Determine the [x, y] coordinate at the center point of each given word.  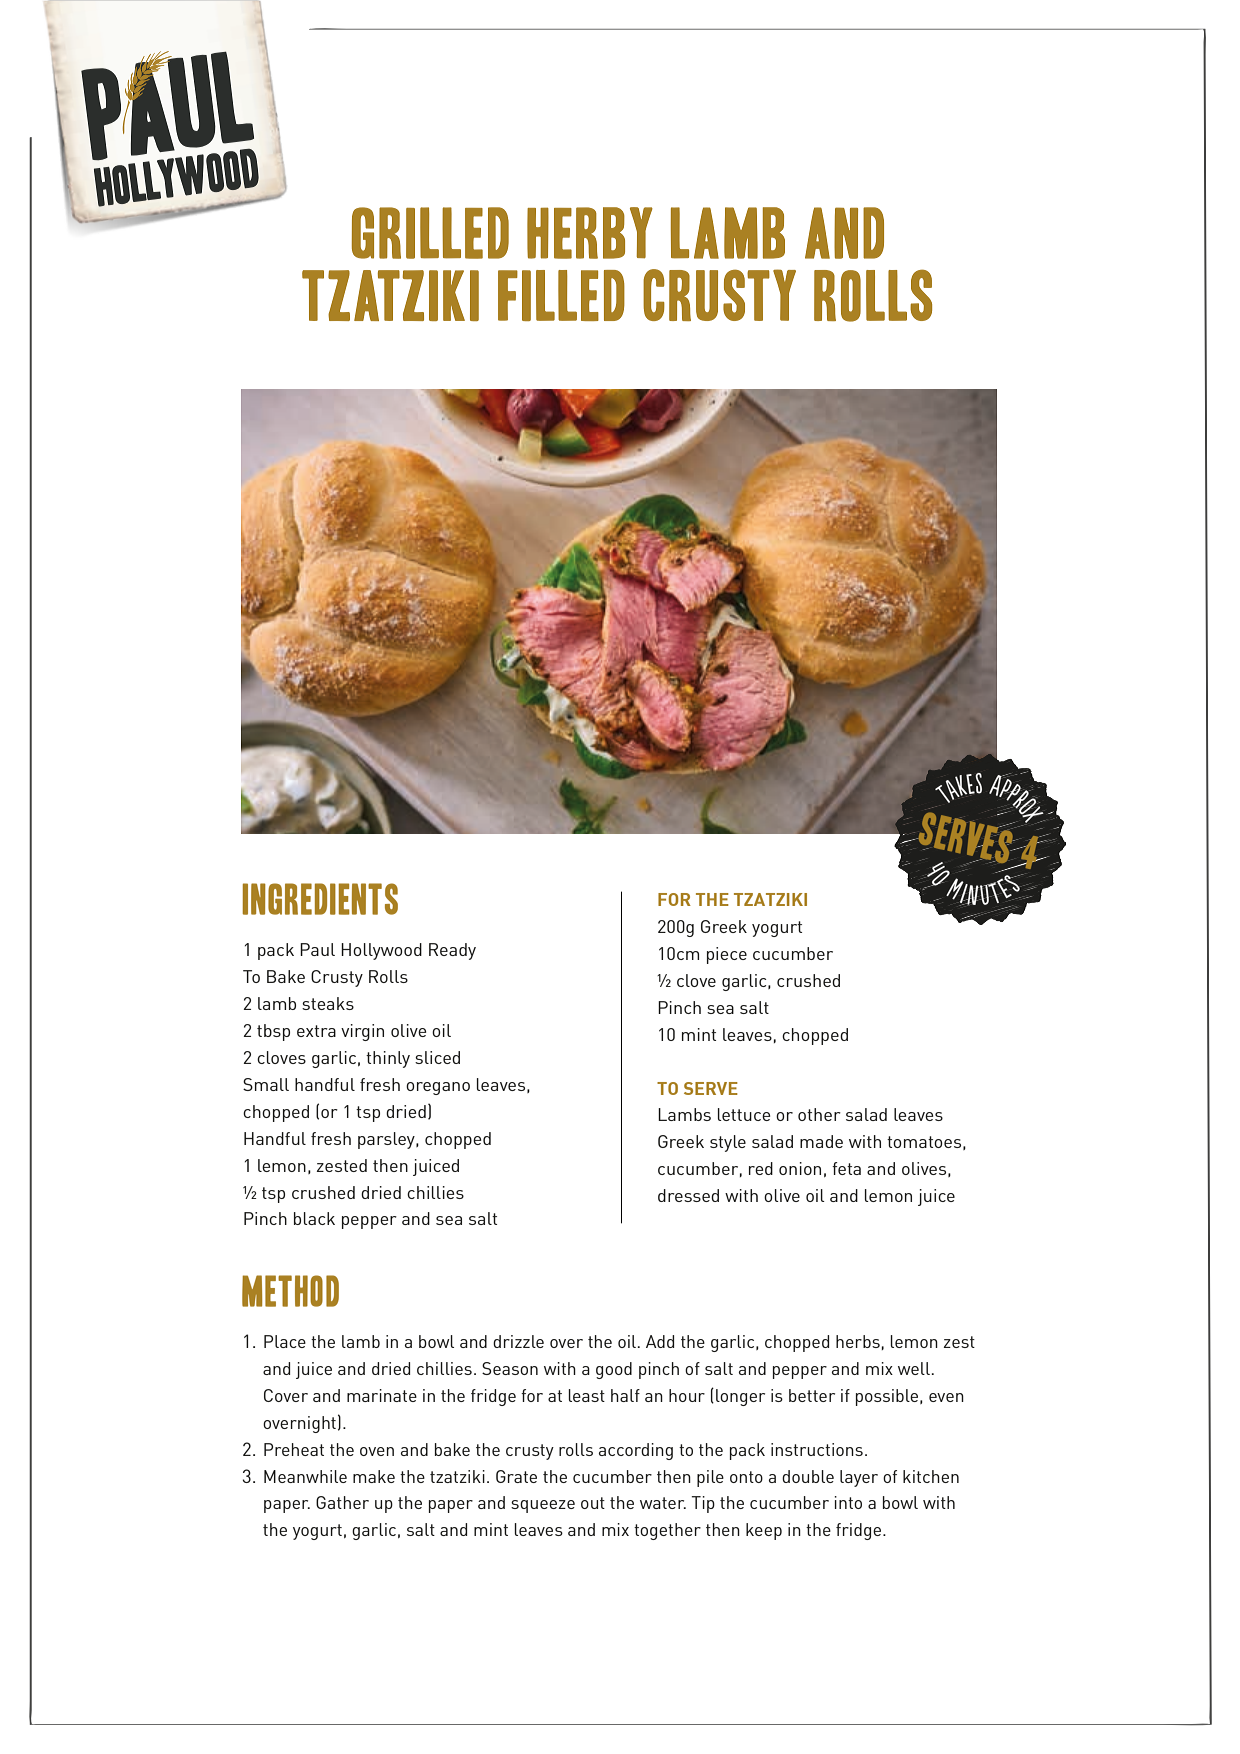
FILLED [561, 295]
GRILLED [430, 233]
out [593, 1503]
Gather [342, 1502]
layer [859, 1478]
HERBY [590, 233]
